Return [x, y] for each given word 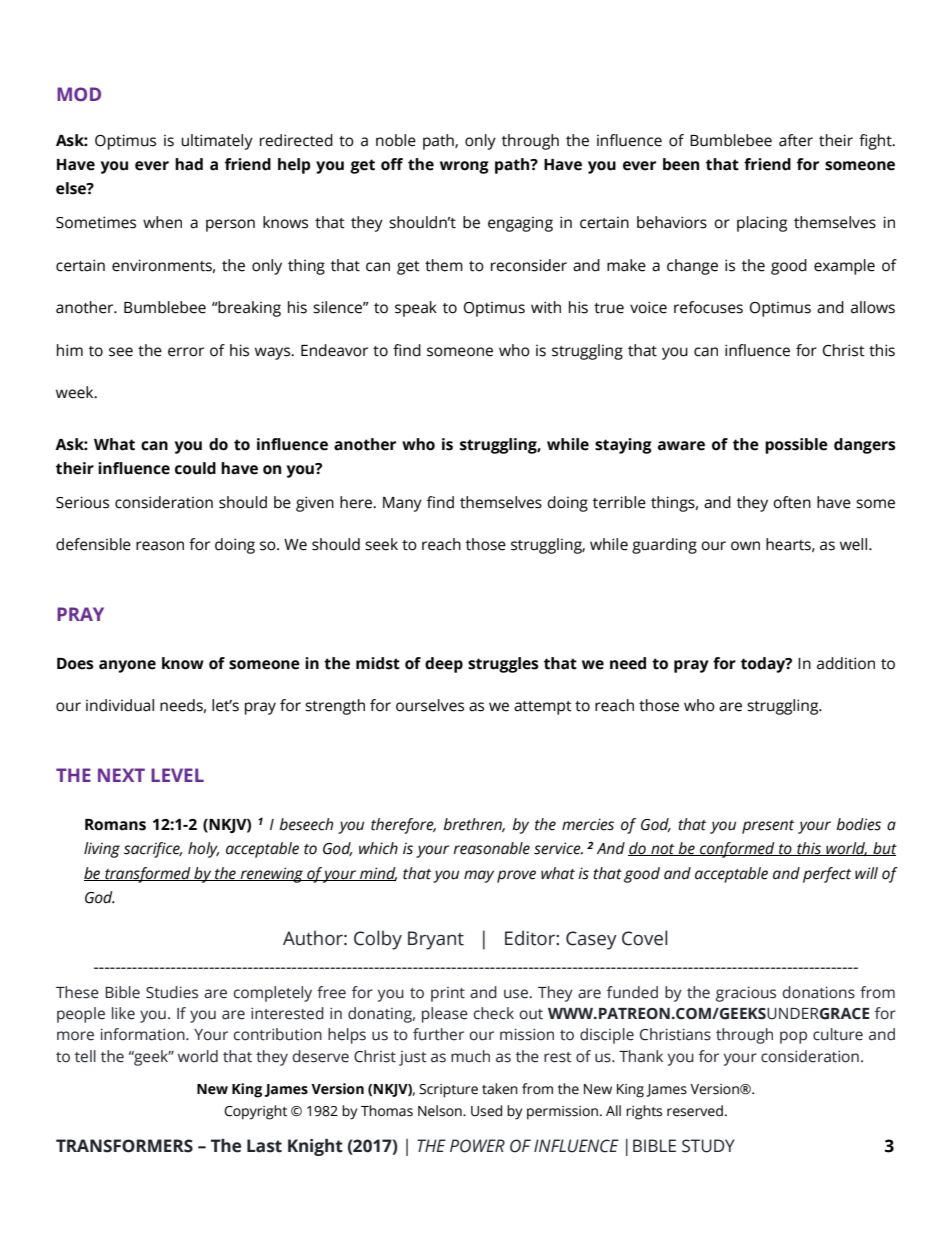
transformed [148, 875]
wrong [464, 167]
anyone [127, 666]
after [796, 140]
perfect [827, 875]
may [479, 876]
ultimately [217, 142]
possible [796, 446]
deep [444, 665]
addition [846, 663]
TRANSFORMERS [124, 1146]
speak [416, 309]
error [186, 352]
